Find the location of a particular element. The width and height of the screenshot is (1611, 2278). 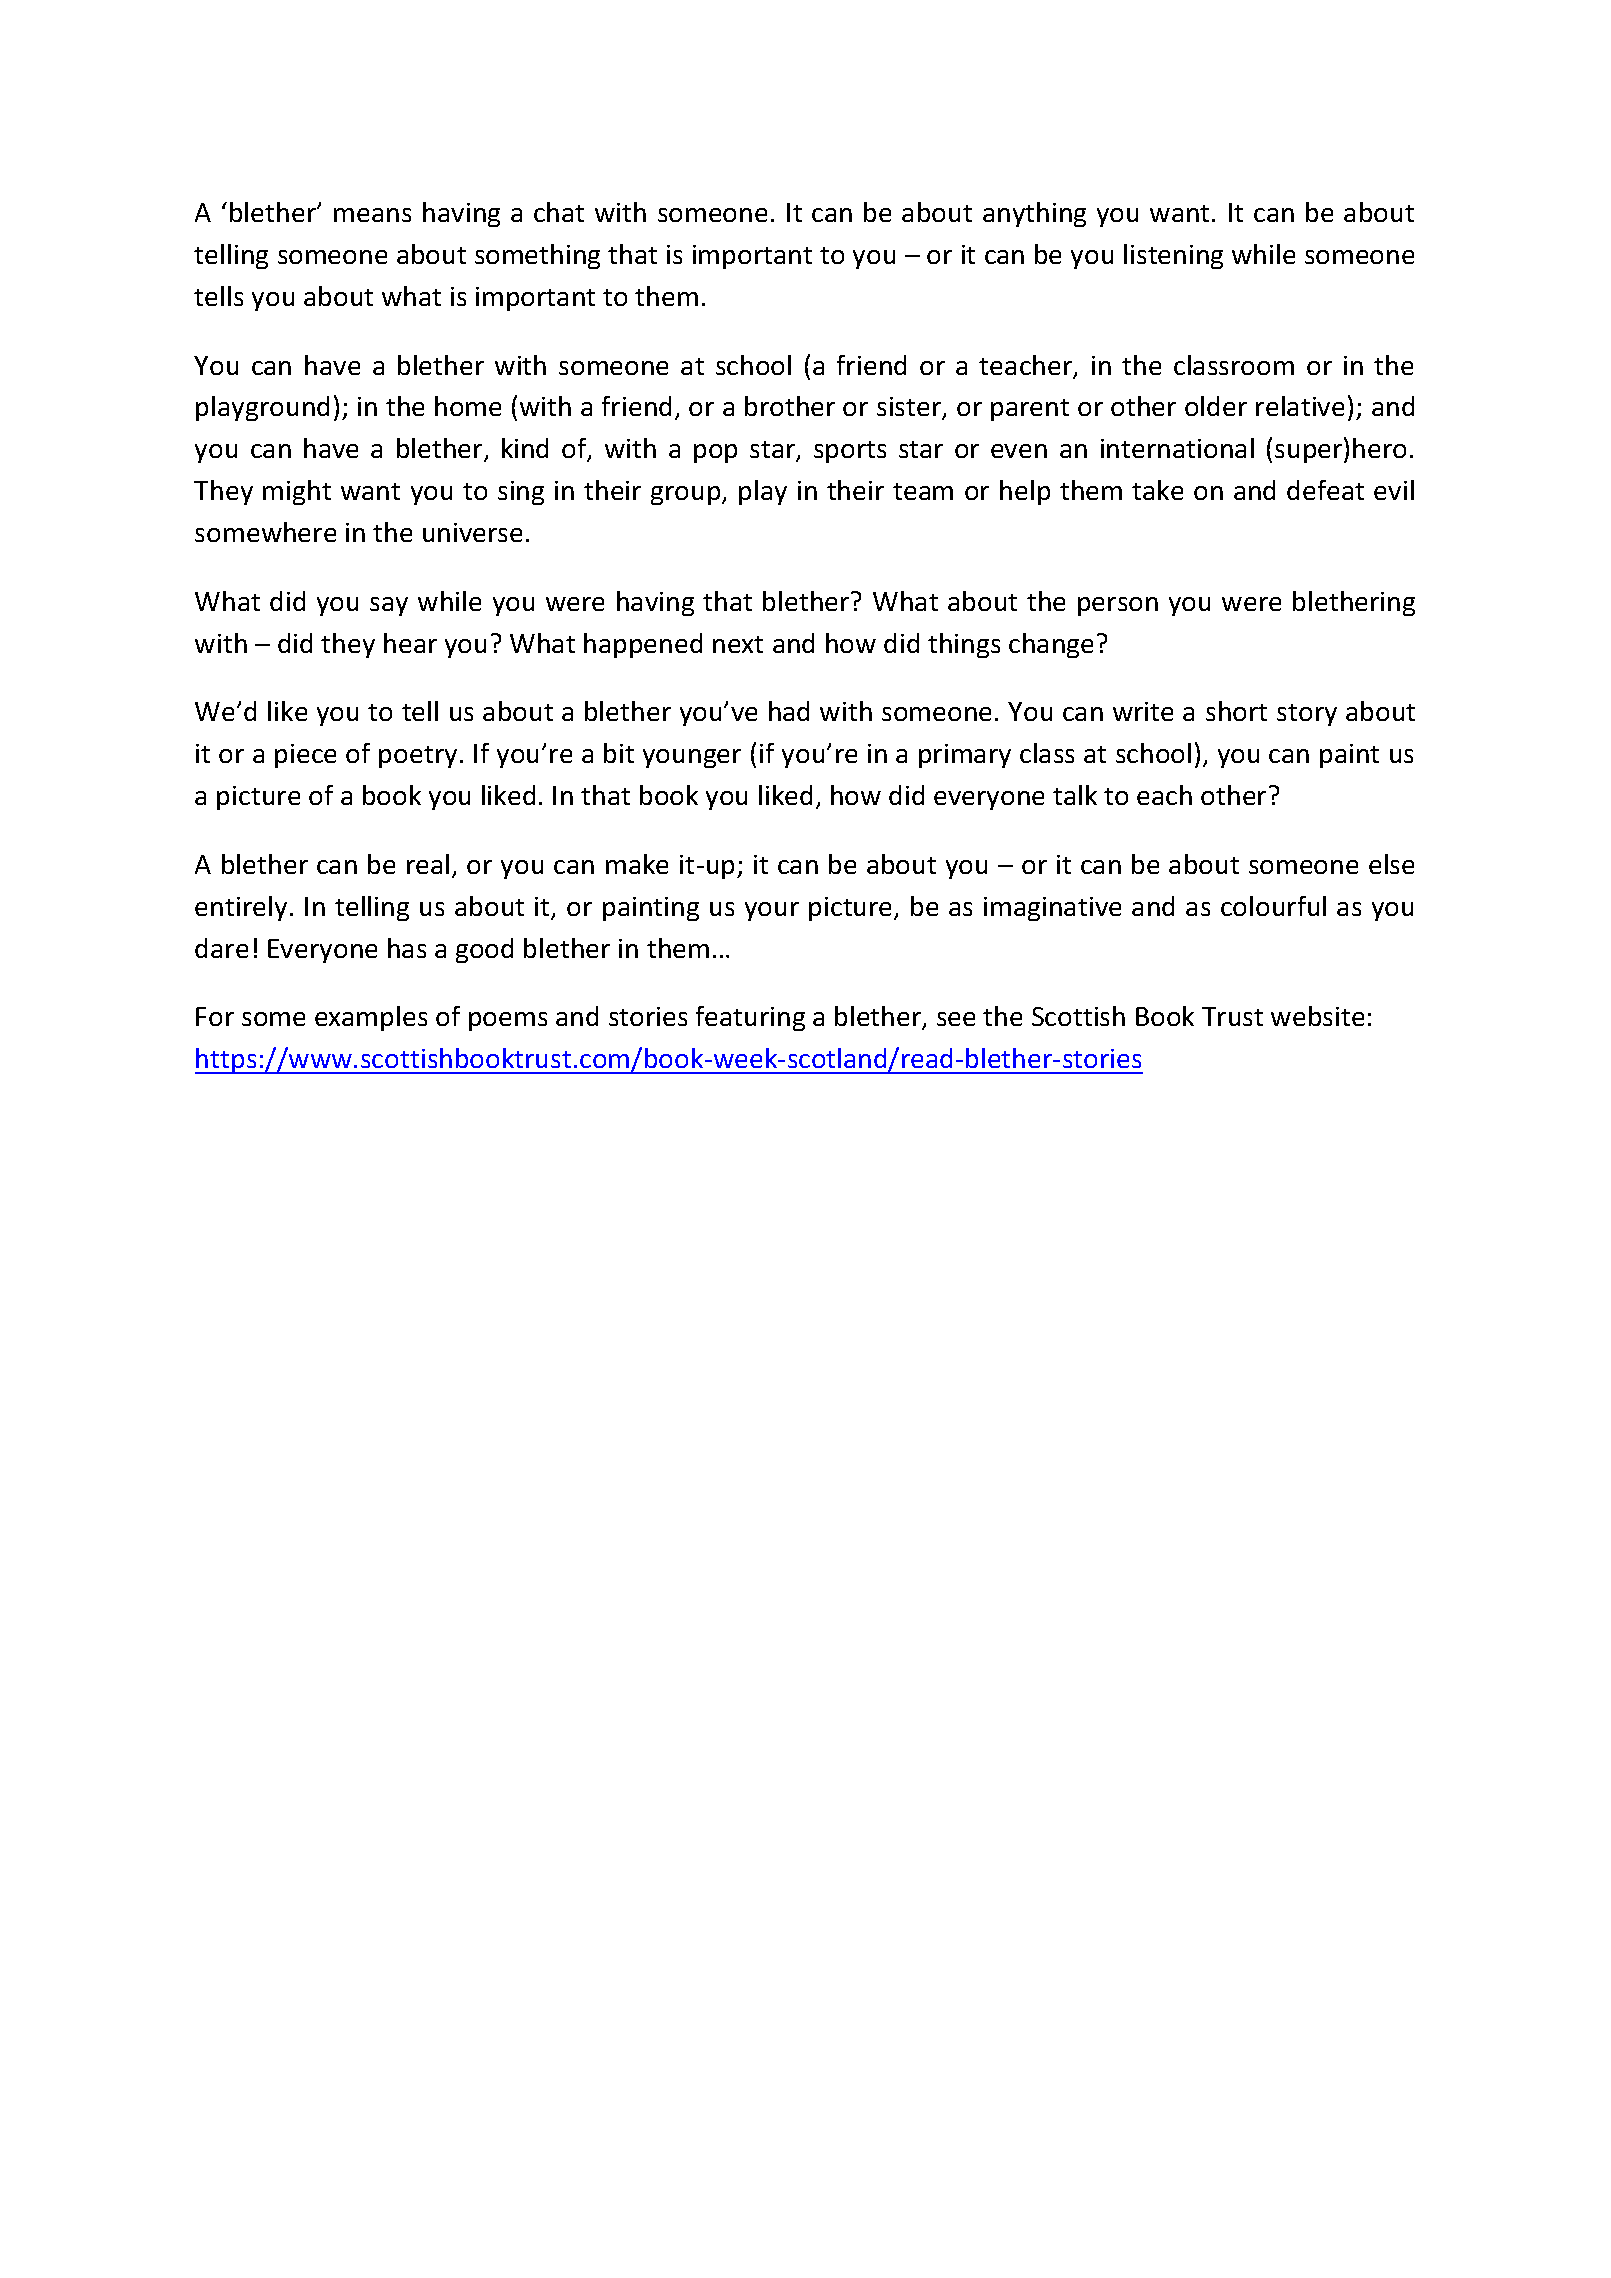

means is located at coordinates (372, 215).
